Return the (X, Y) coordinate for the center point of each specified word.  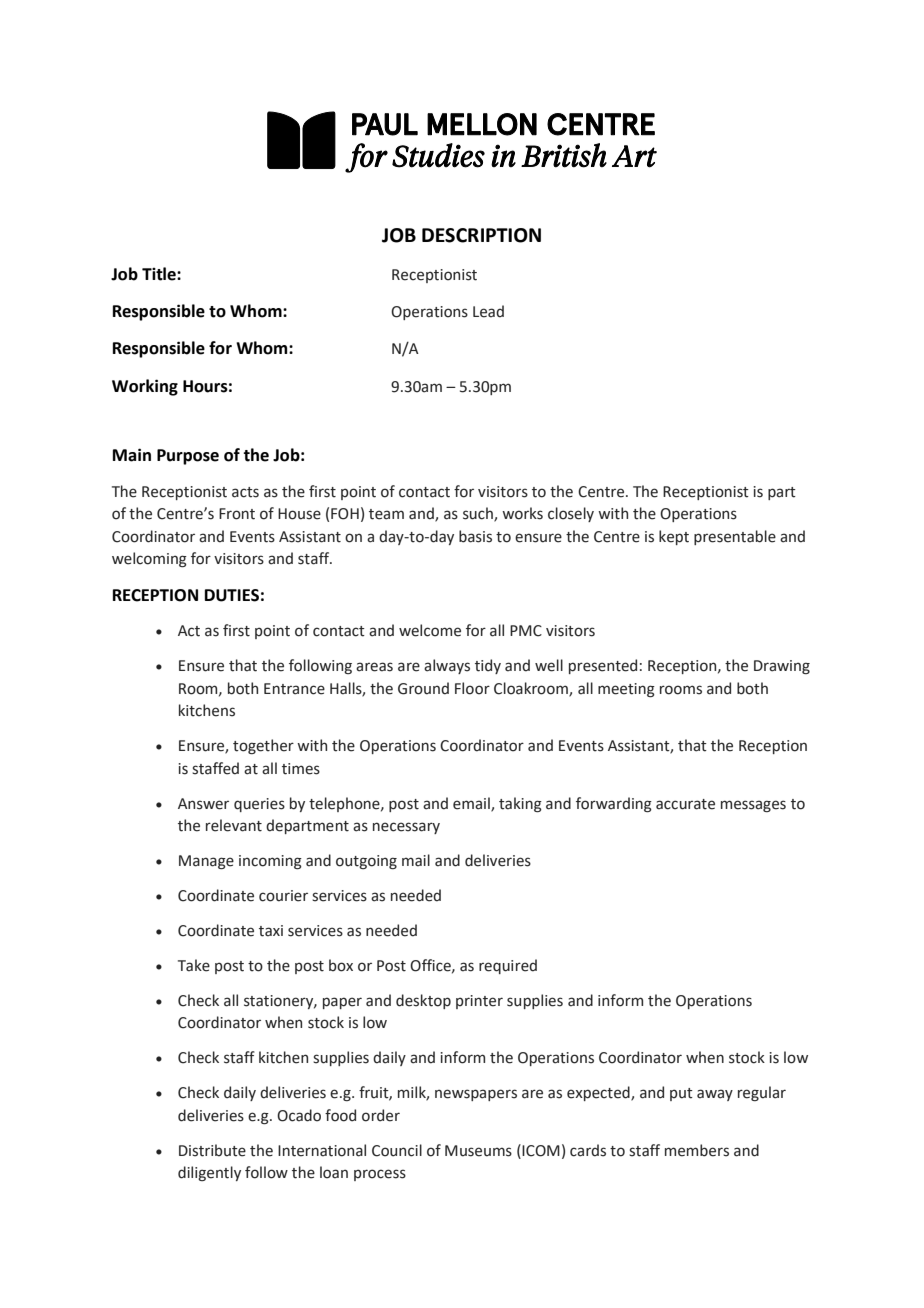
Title (160, 274)
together (263, 746)
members (697, 1150)
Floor (472, 688)
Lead (488, 311)
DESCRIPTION (481, 235)
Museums (478, 1151)
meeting (626, 690)
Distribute (212, 1150)
